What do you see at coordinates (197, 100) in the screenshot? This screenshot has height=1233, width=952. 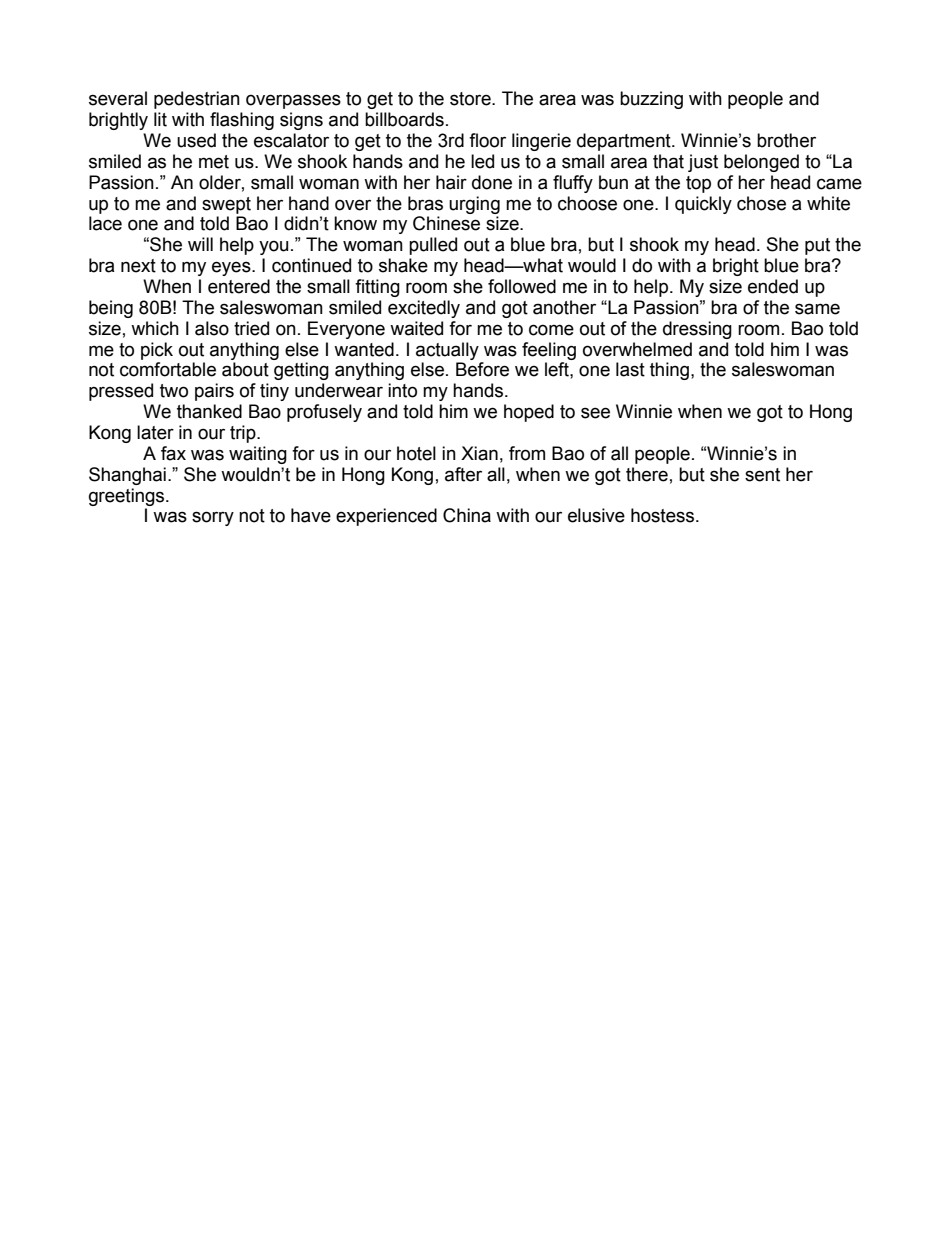 I see `pedestrian` at bounding box center [197, 100].
